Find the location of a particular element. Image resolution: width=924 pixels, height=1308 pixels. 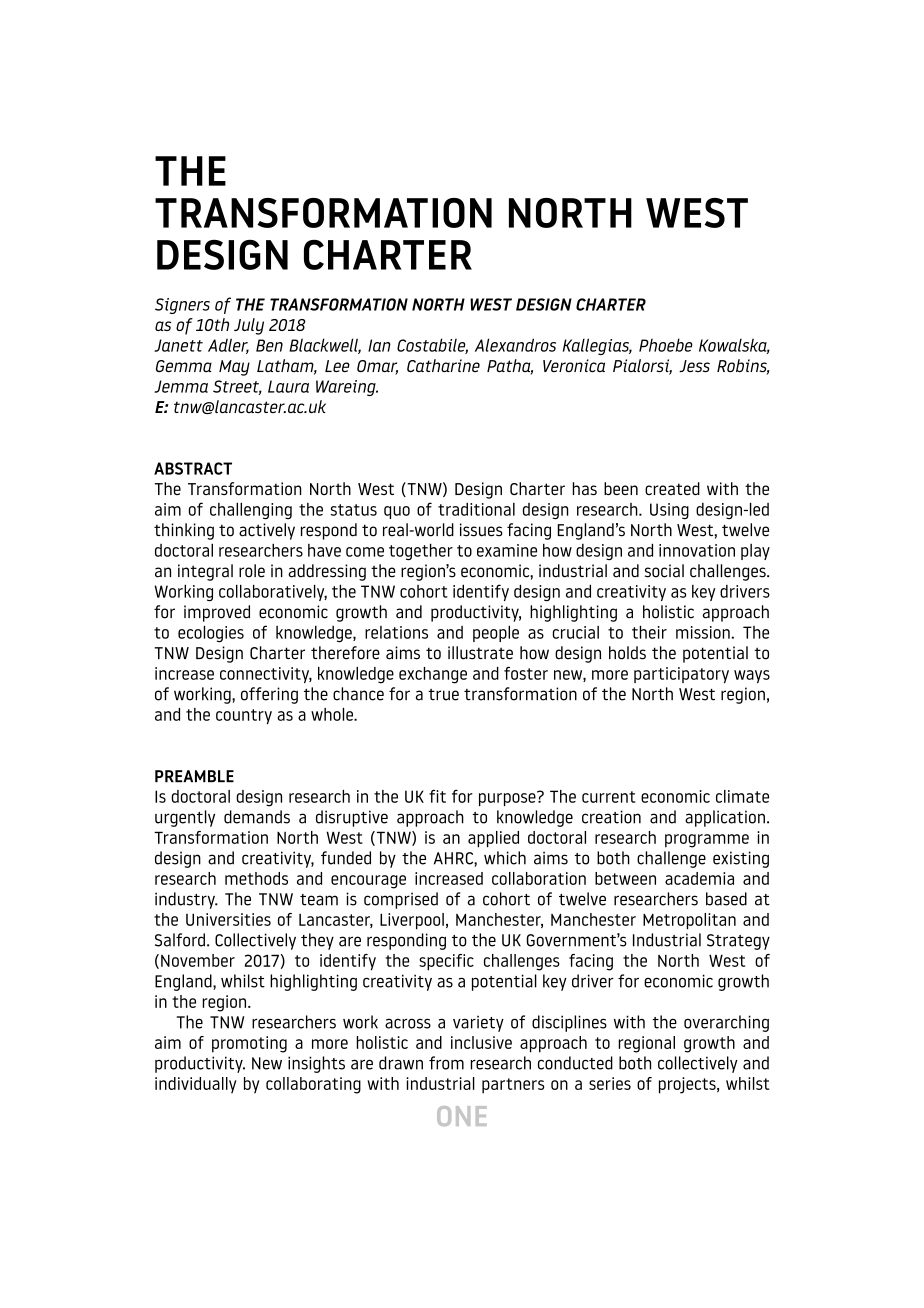

participatory is located at coordinates (681, 675).
